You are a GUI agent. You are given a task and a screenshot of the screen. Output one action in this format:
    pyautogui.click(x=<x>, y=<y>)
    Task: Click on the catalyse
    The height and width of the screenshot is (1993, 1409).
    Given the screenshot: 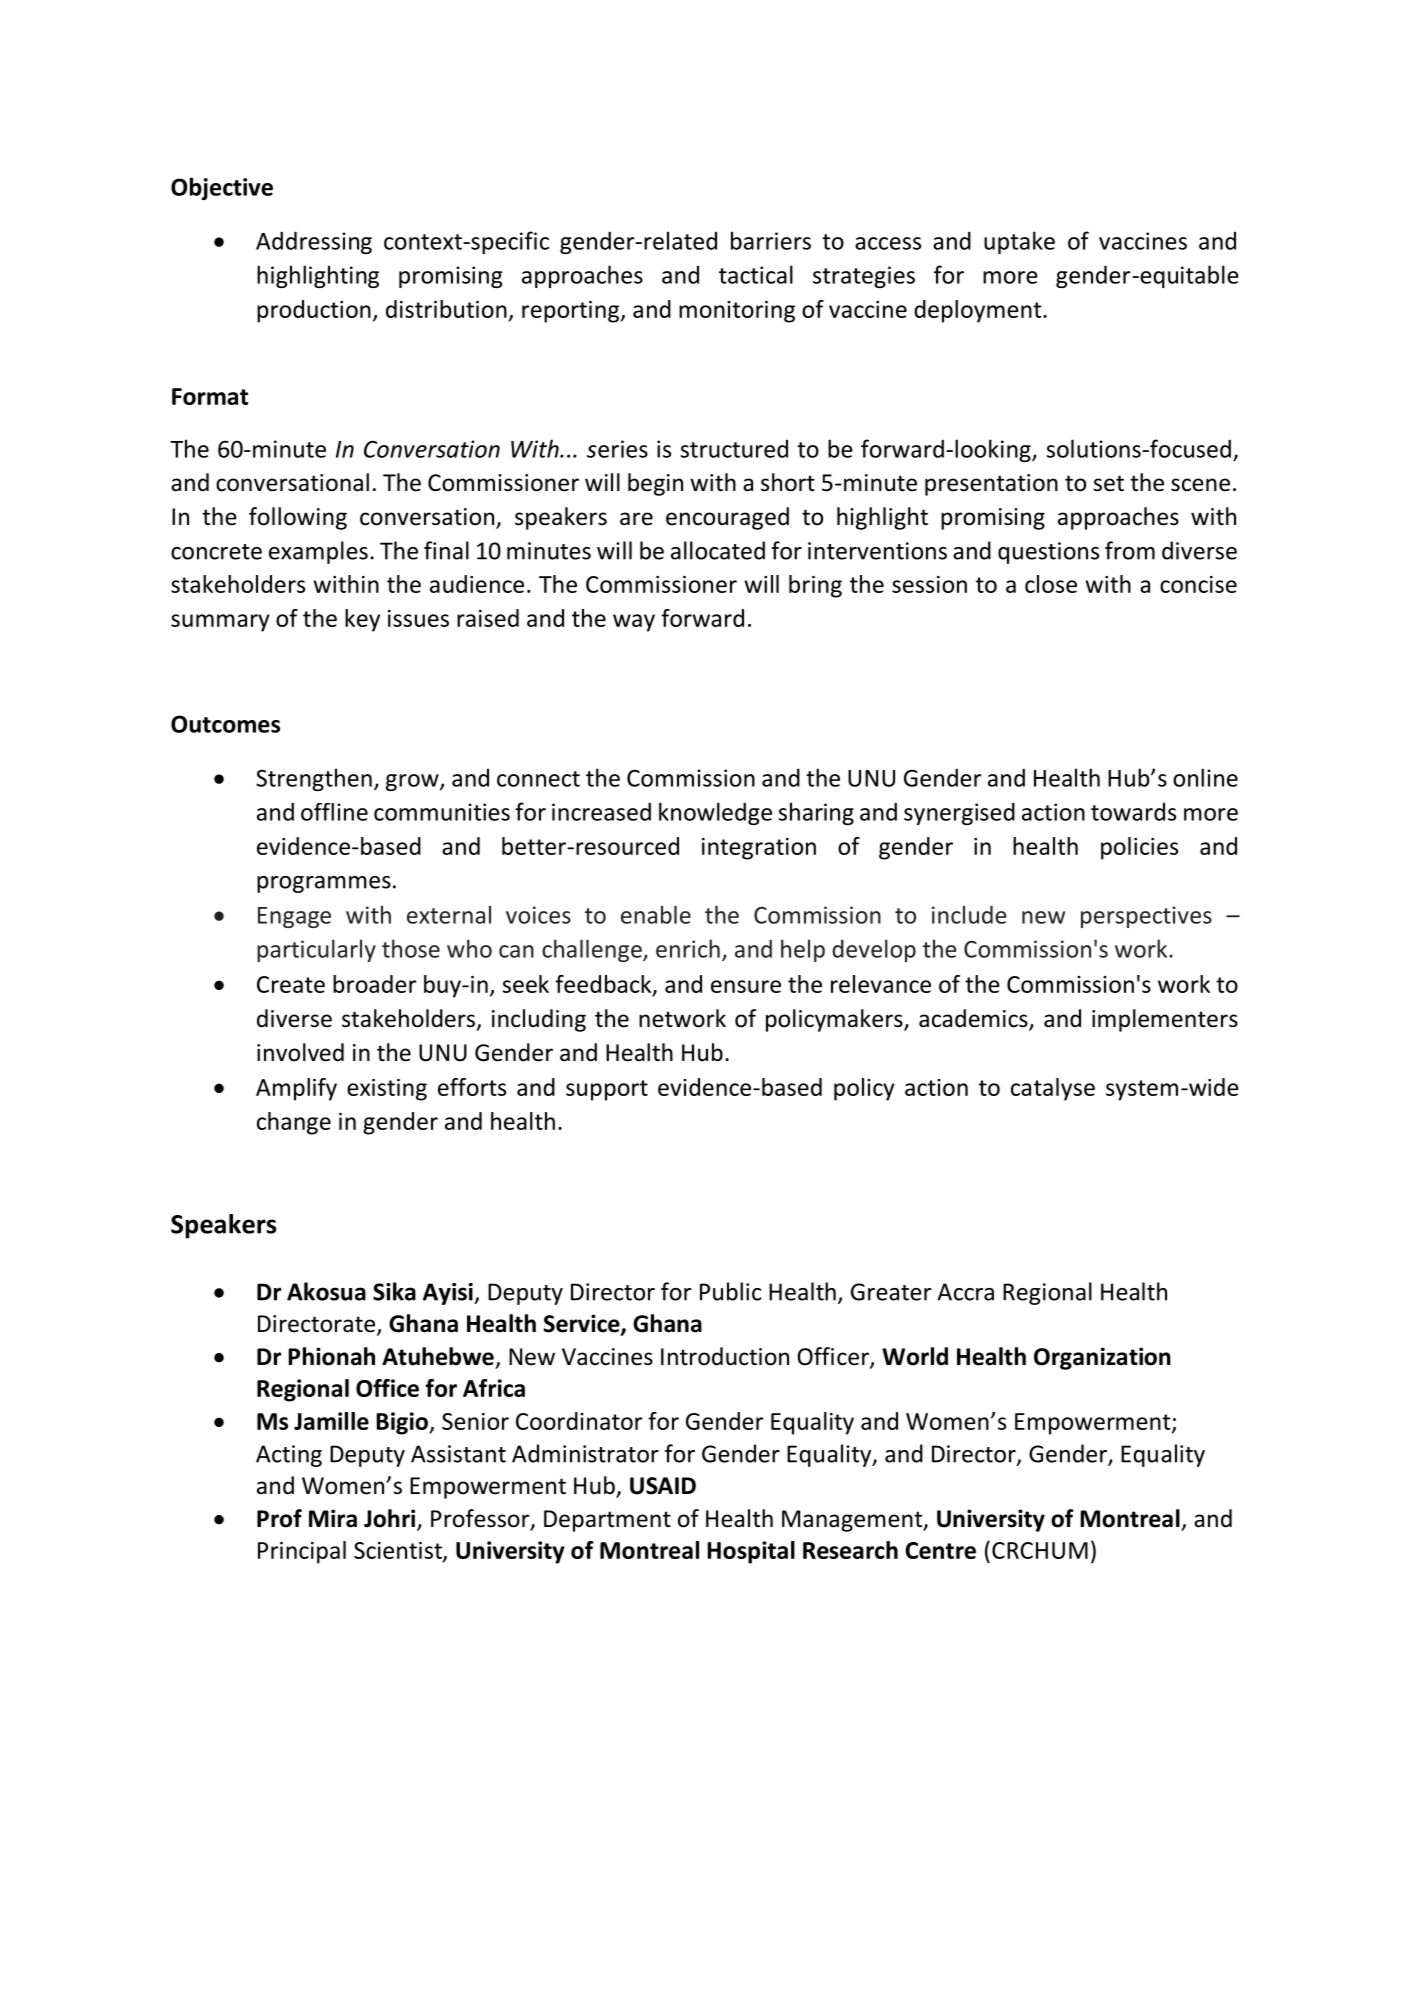 What is the action you would take?
    pyautogui.click(x=1053, y=1089)
